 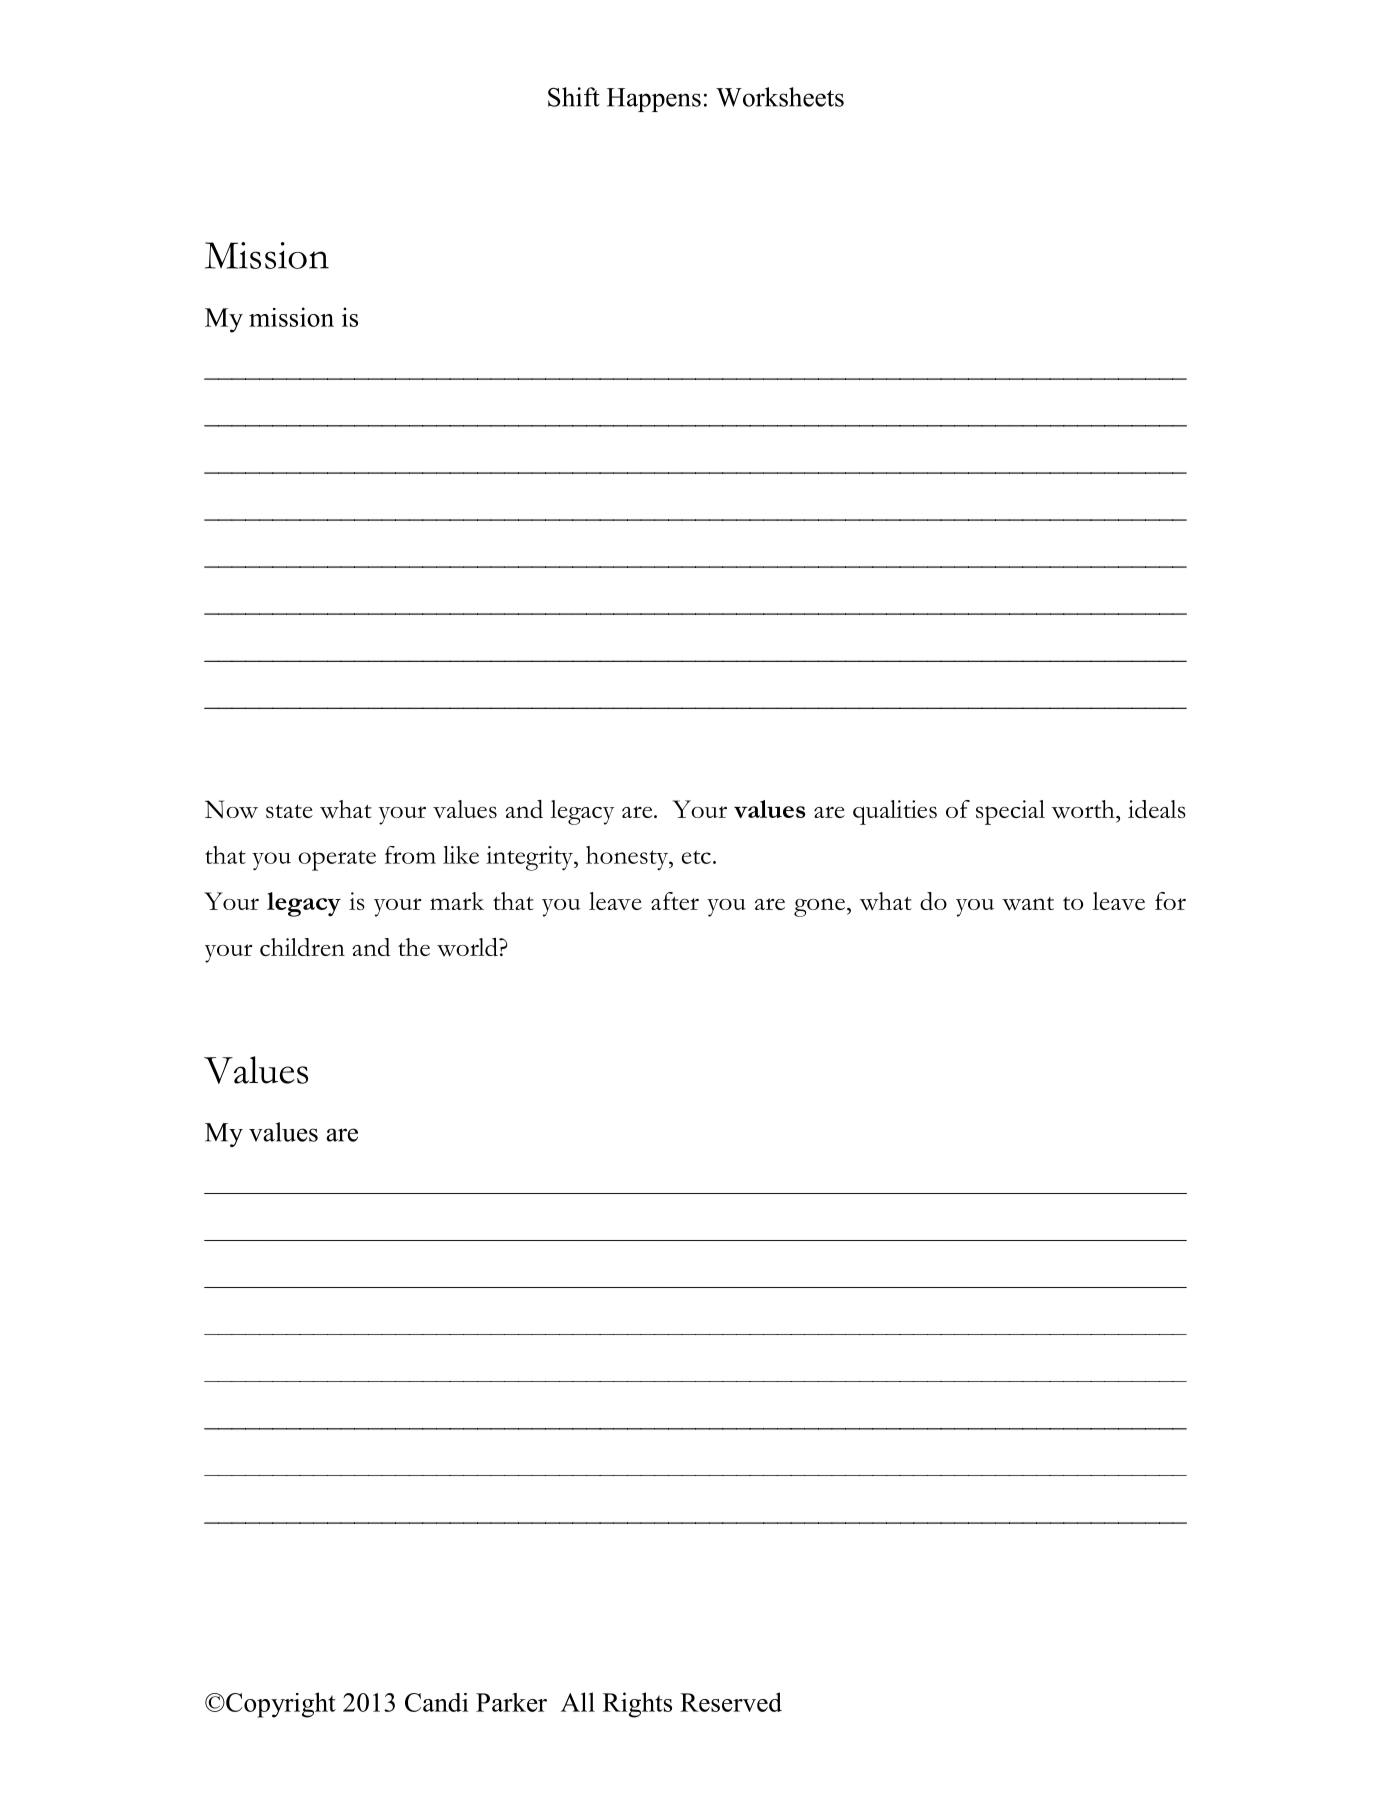 I want to click on Worksheets, so click(x=780, y=97).
